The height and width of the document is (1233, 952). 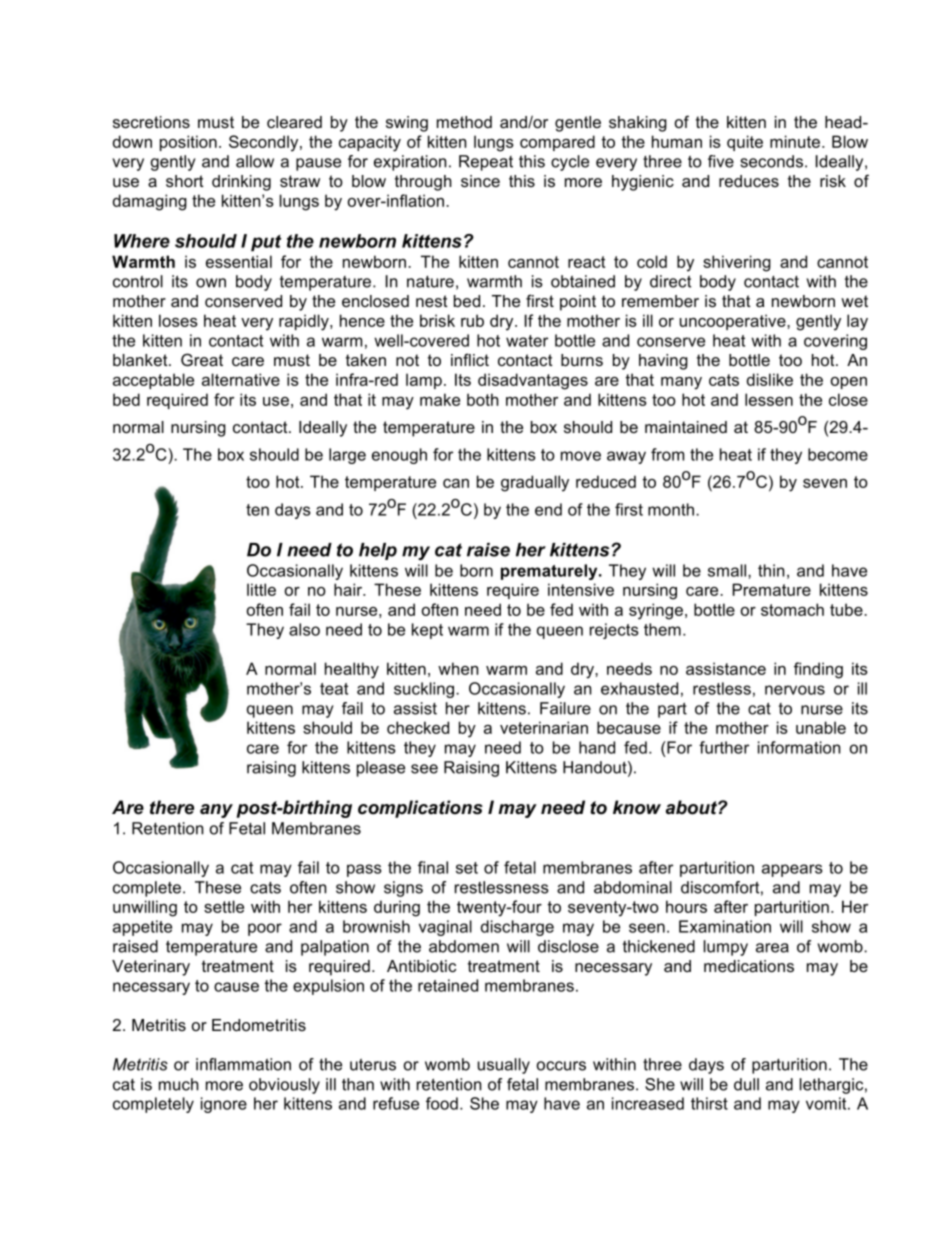 What do you see at coordinates (535, 483) in the document?
I see `gradually` at bounding box center [535, 483].
